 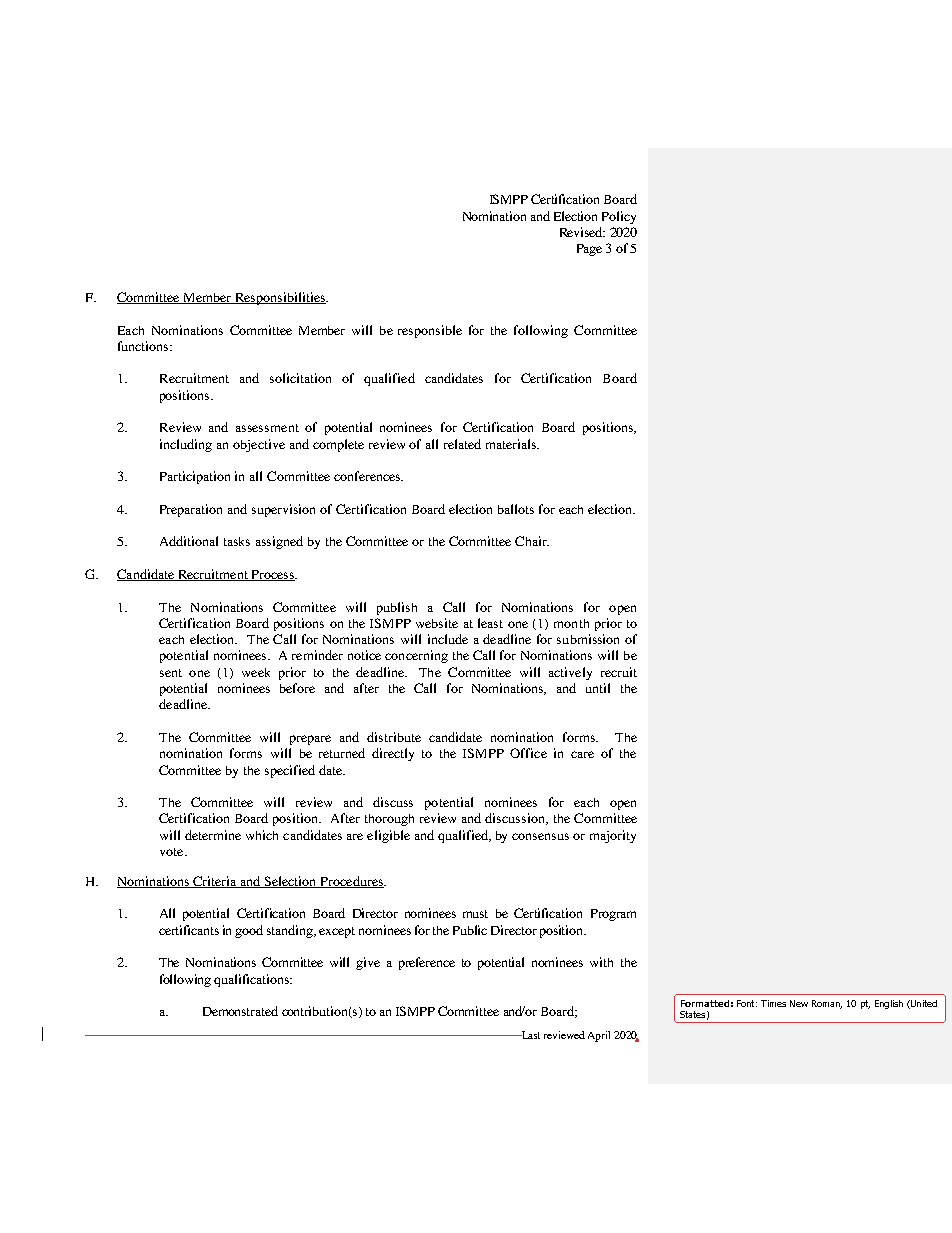 I want to click on Revised, so click(x=582, y=232).
